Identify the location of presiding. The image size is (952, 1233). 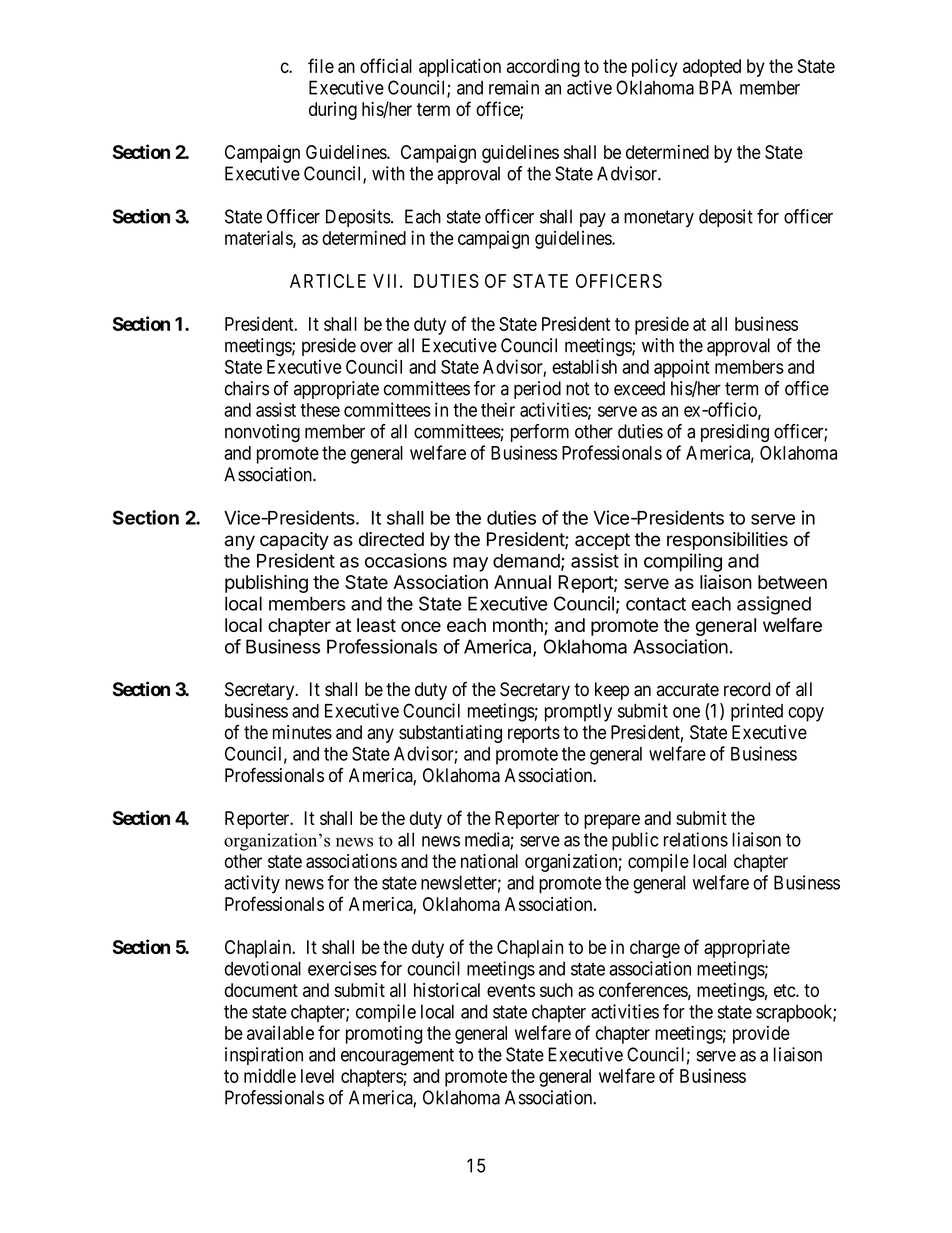
(735, 433).
